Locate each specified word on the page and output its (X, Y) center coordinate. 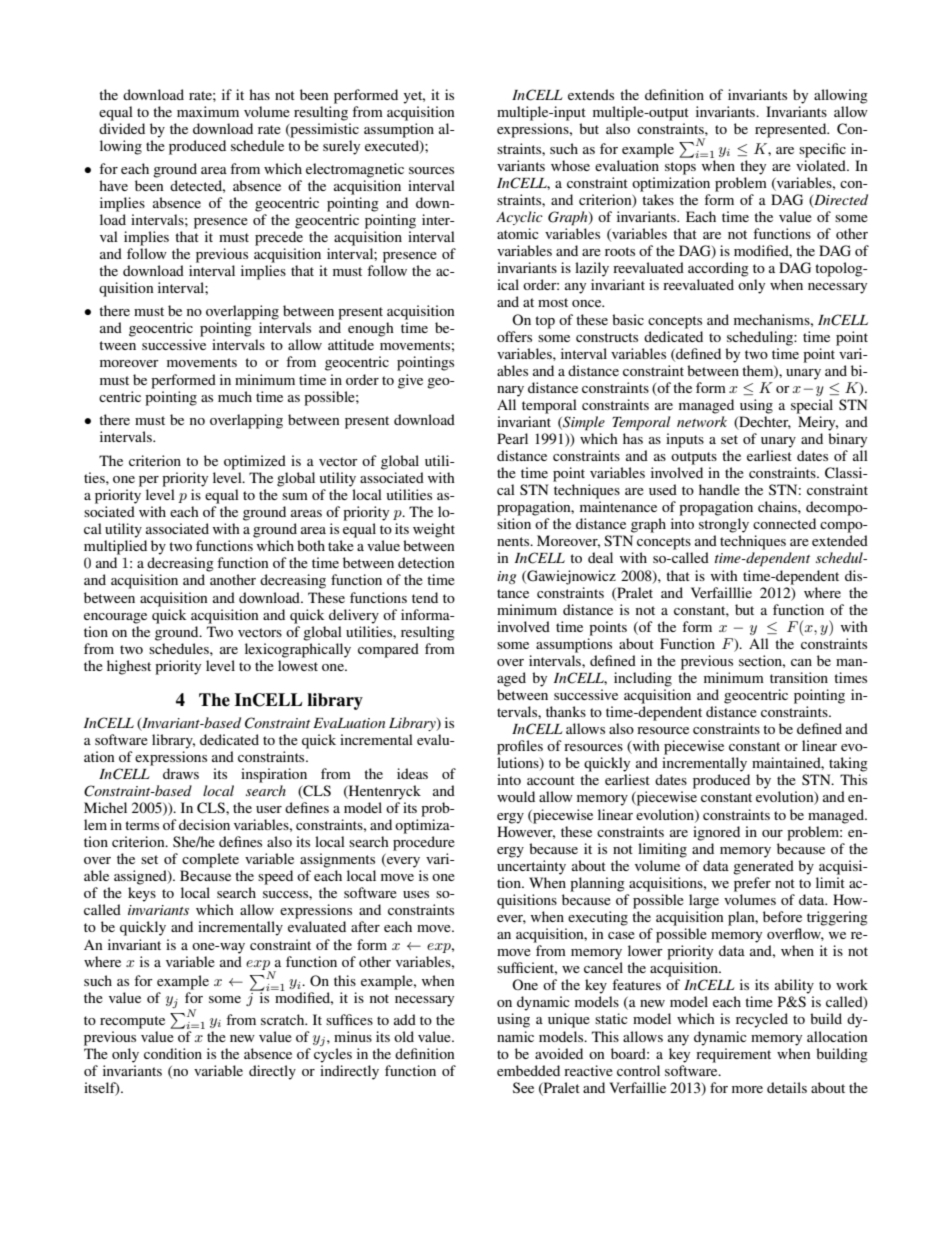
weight (434, 530)
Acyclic (519, 218)
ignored (716, 833)
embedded (528, 1070)
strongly (724, 525)
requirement (733, 1055)
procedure (424, 843)
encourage (115, 618)
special (812, 406)
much (235, 396)
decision (204, 824)
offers (514, 336)
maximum (208, 111)
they (753, 167)
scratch (284, 1019)
